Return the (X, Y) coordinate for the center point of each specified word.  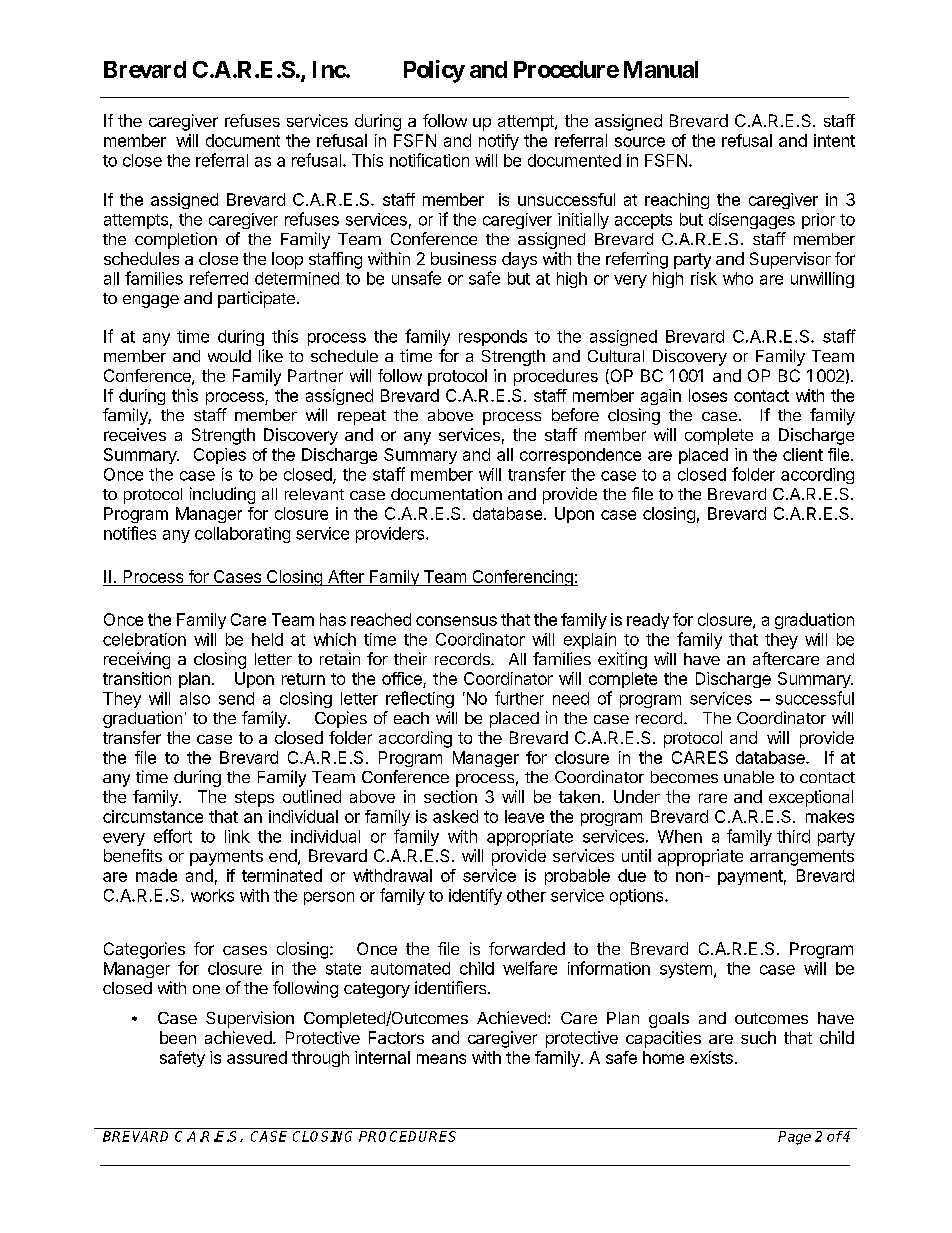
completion (176, 240)
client (803, 454)
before (575, 414)
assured (257, 1057)
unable (749, 777)
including (222, 495)
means (441, 1059)
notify (499, 142)
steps (254, 799)
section (450, 796)
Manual (661, 69)
